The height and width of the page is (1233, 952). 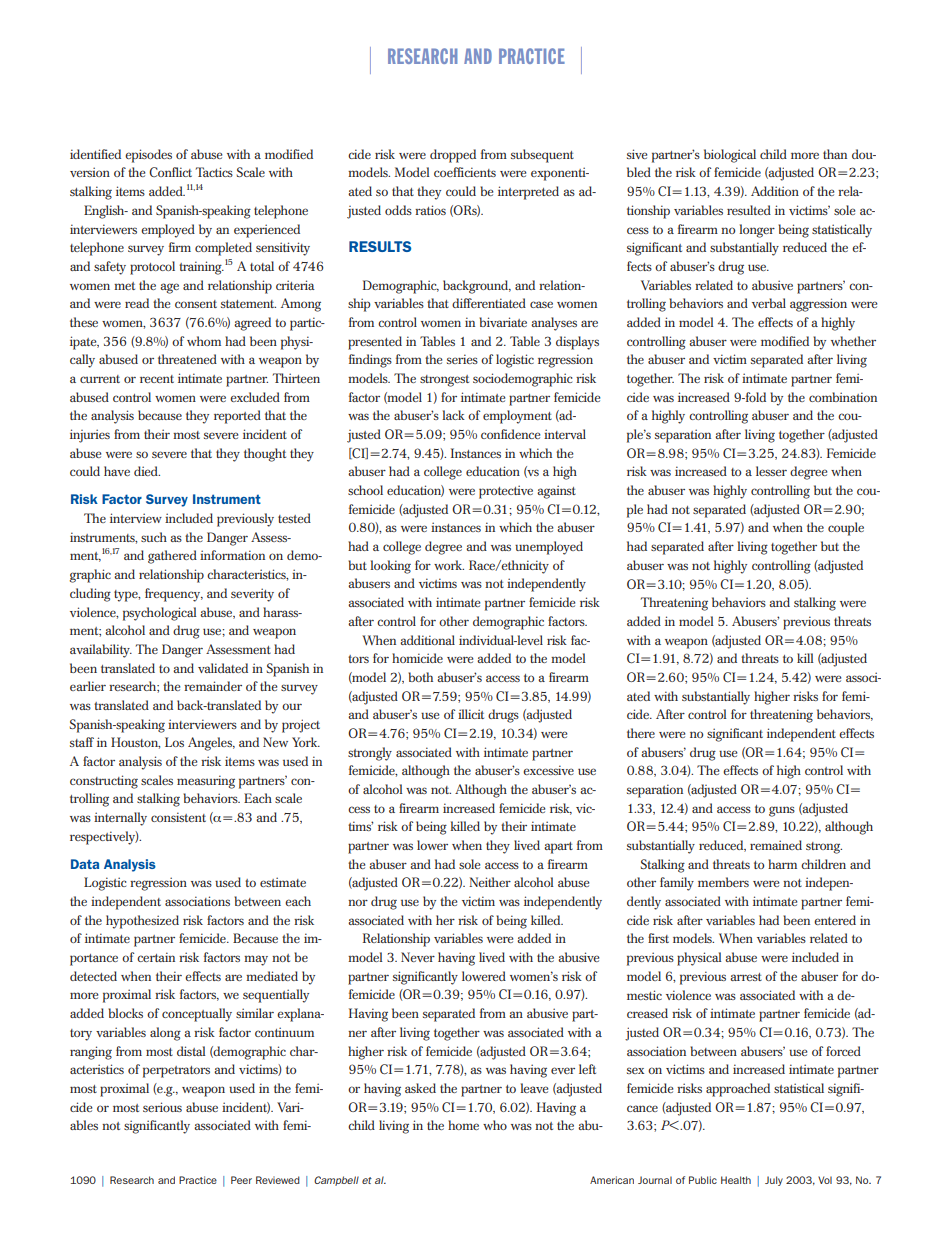 I want to click on guns, so click(x=782, y=811).
